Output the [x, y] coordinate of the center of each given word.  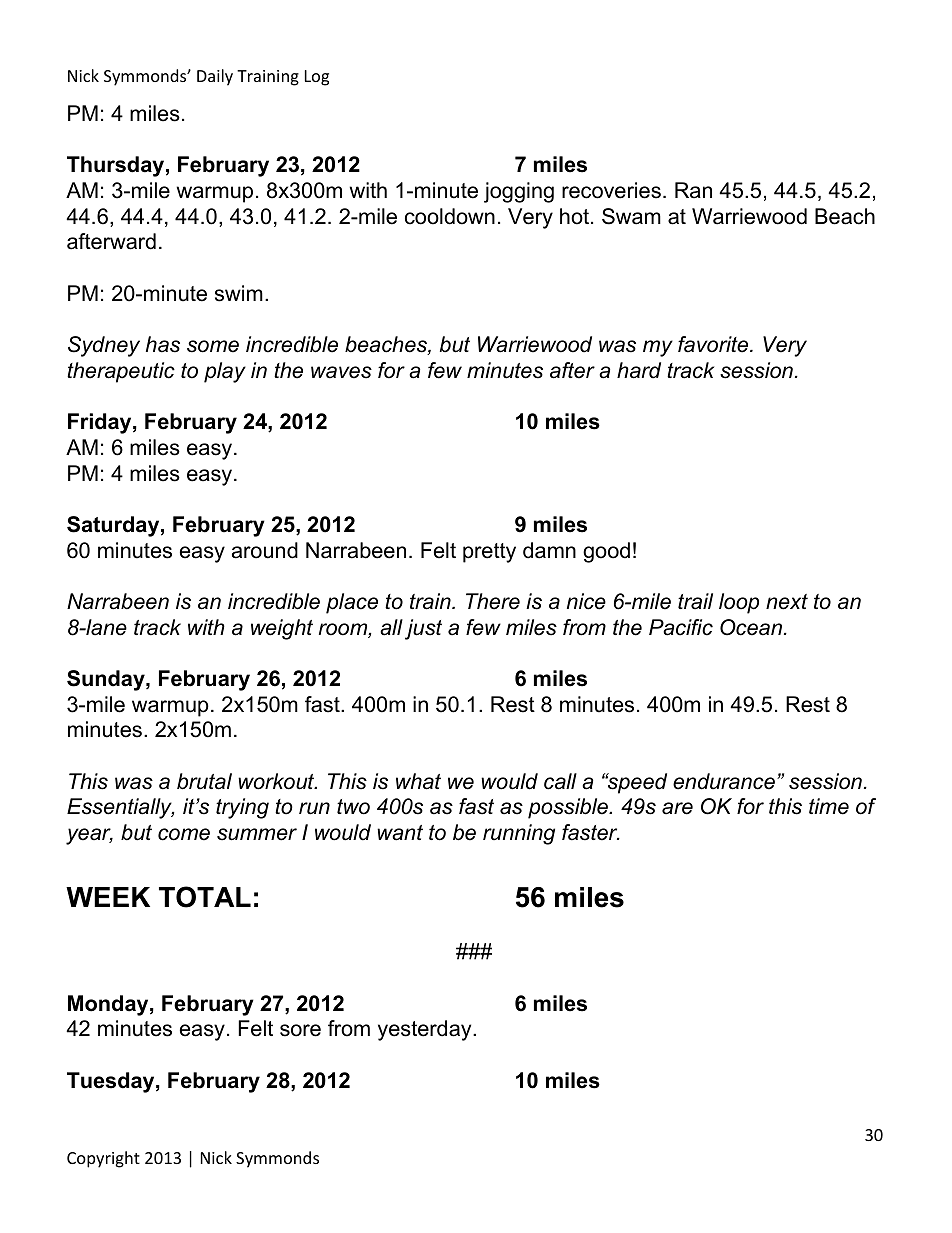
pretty [489, 553]
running [519, 834]
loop [739, 603]
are [677, 808]
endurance [724, 781]
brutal [204, 781]
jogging [519, 192]
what [418, 781]
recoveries [611, 190]
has [163, 344]
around [265, 550]
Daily [215, 77]
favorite [714, 344]
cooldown [450, 216]
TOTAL [205, 897]
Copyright [103, 1159]
